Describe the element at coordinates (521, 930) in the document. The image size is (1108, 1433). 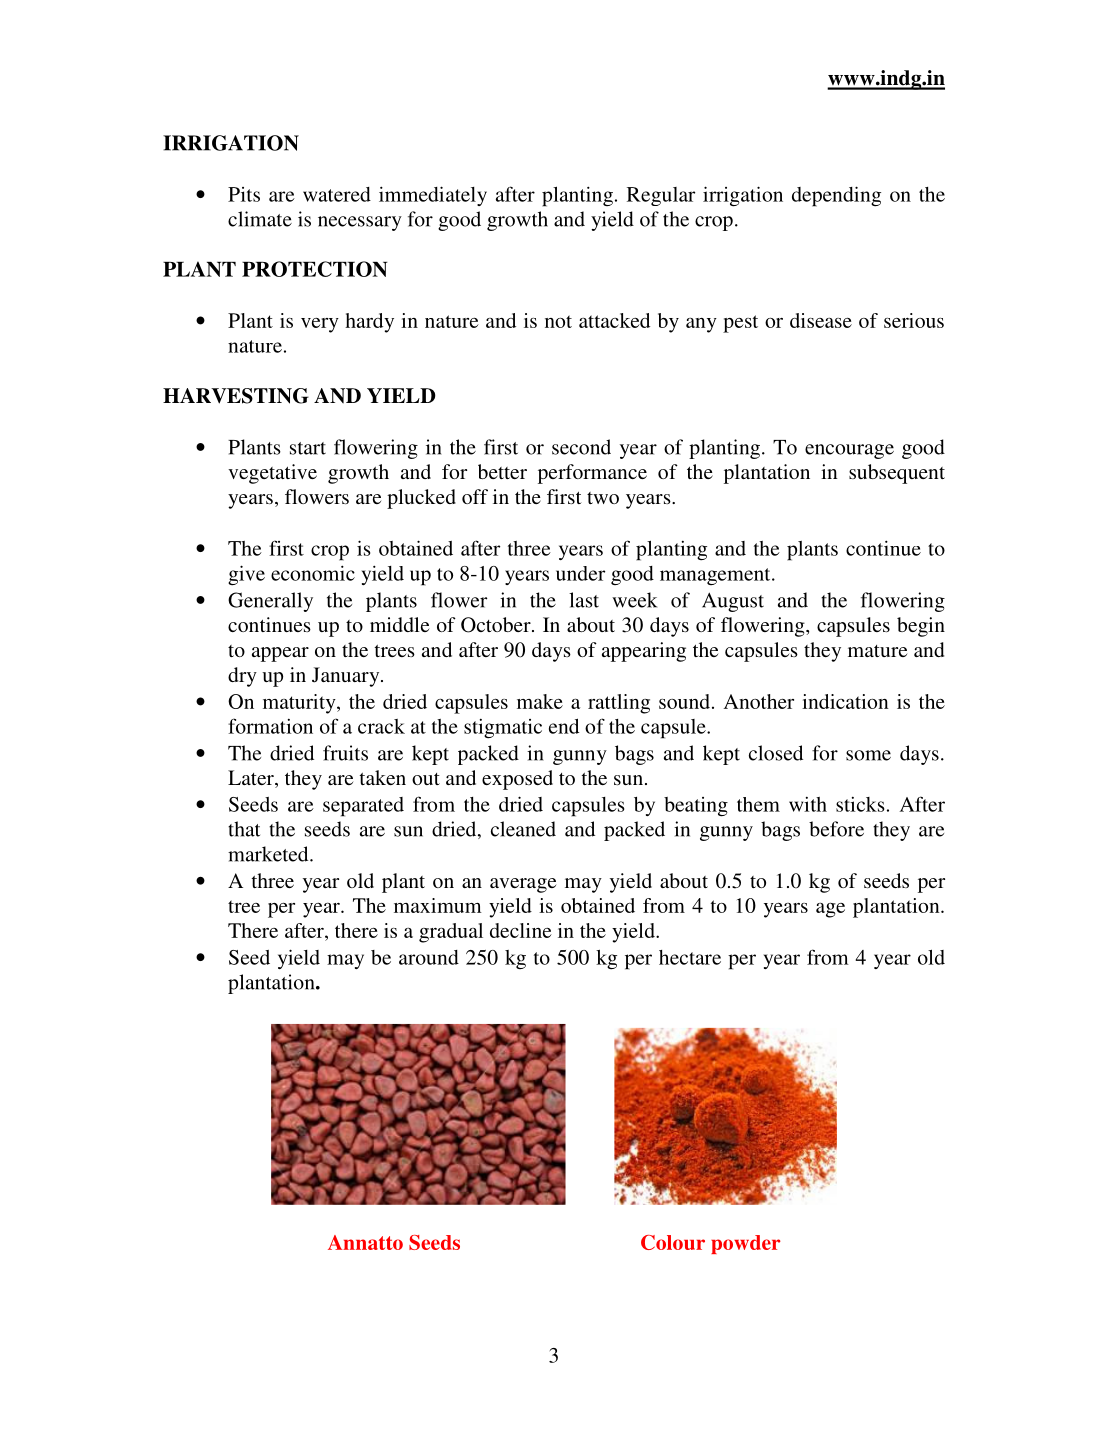
I see `decline` at that location.
